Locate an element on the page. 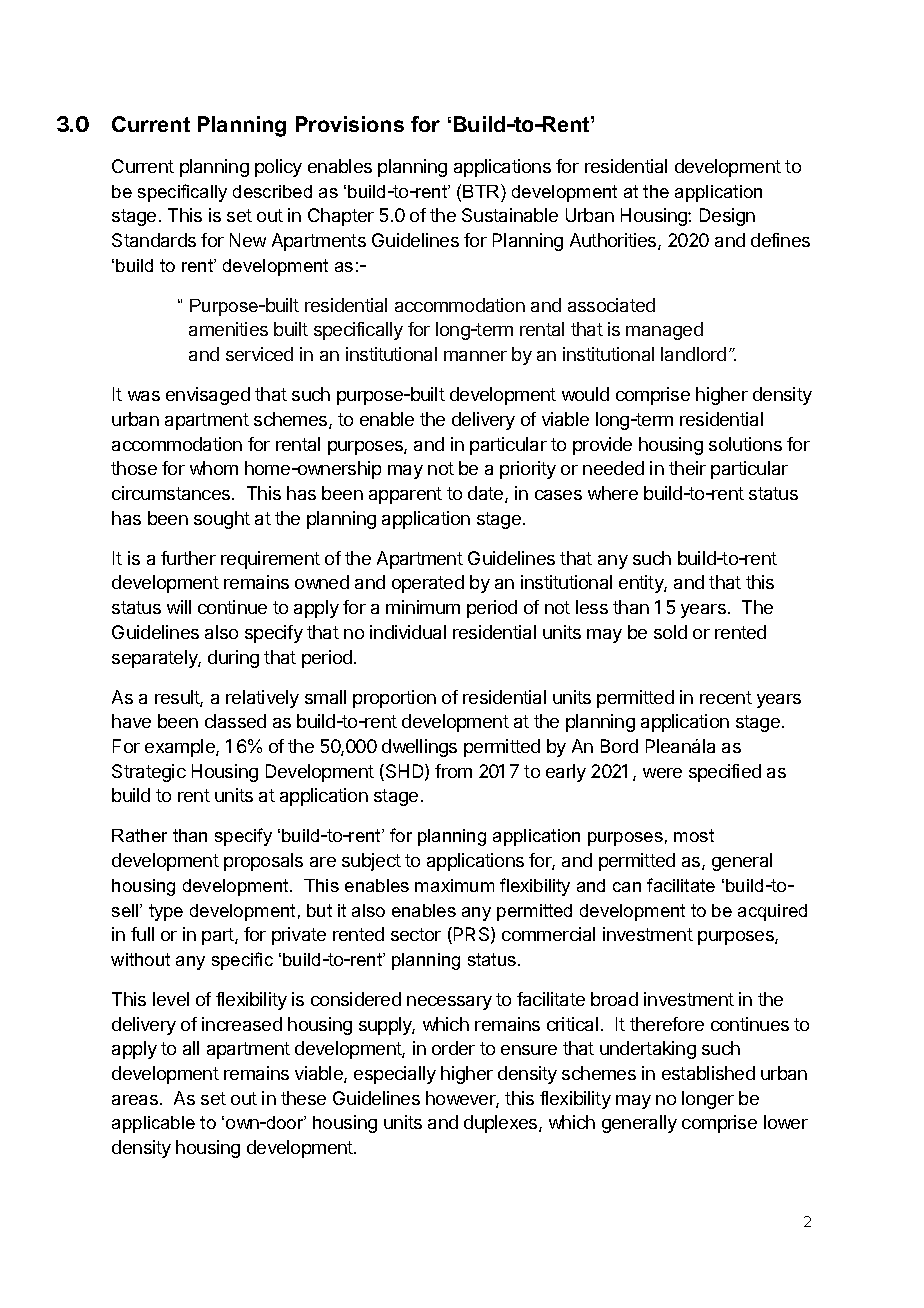  most is located at coordinates (694, 835).
